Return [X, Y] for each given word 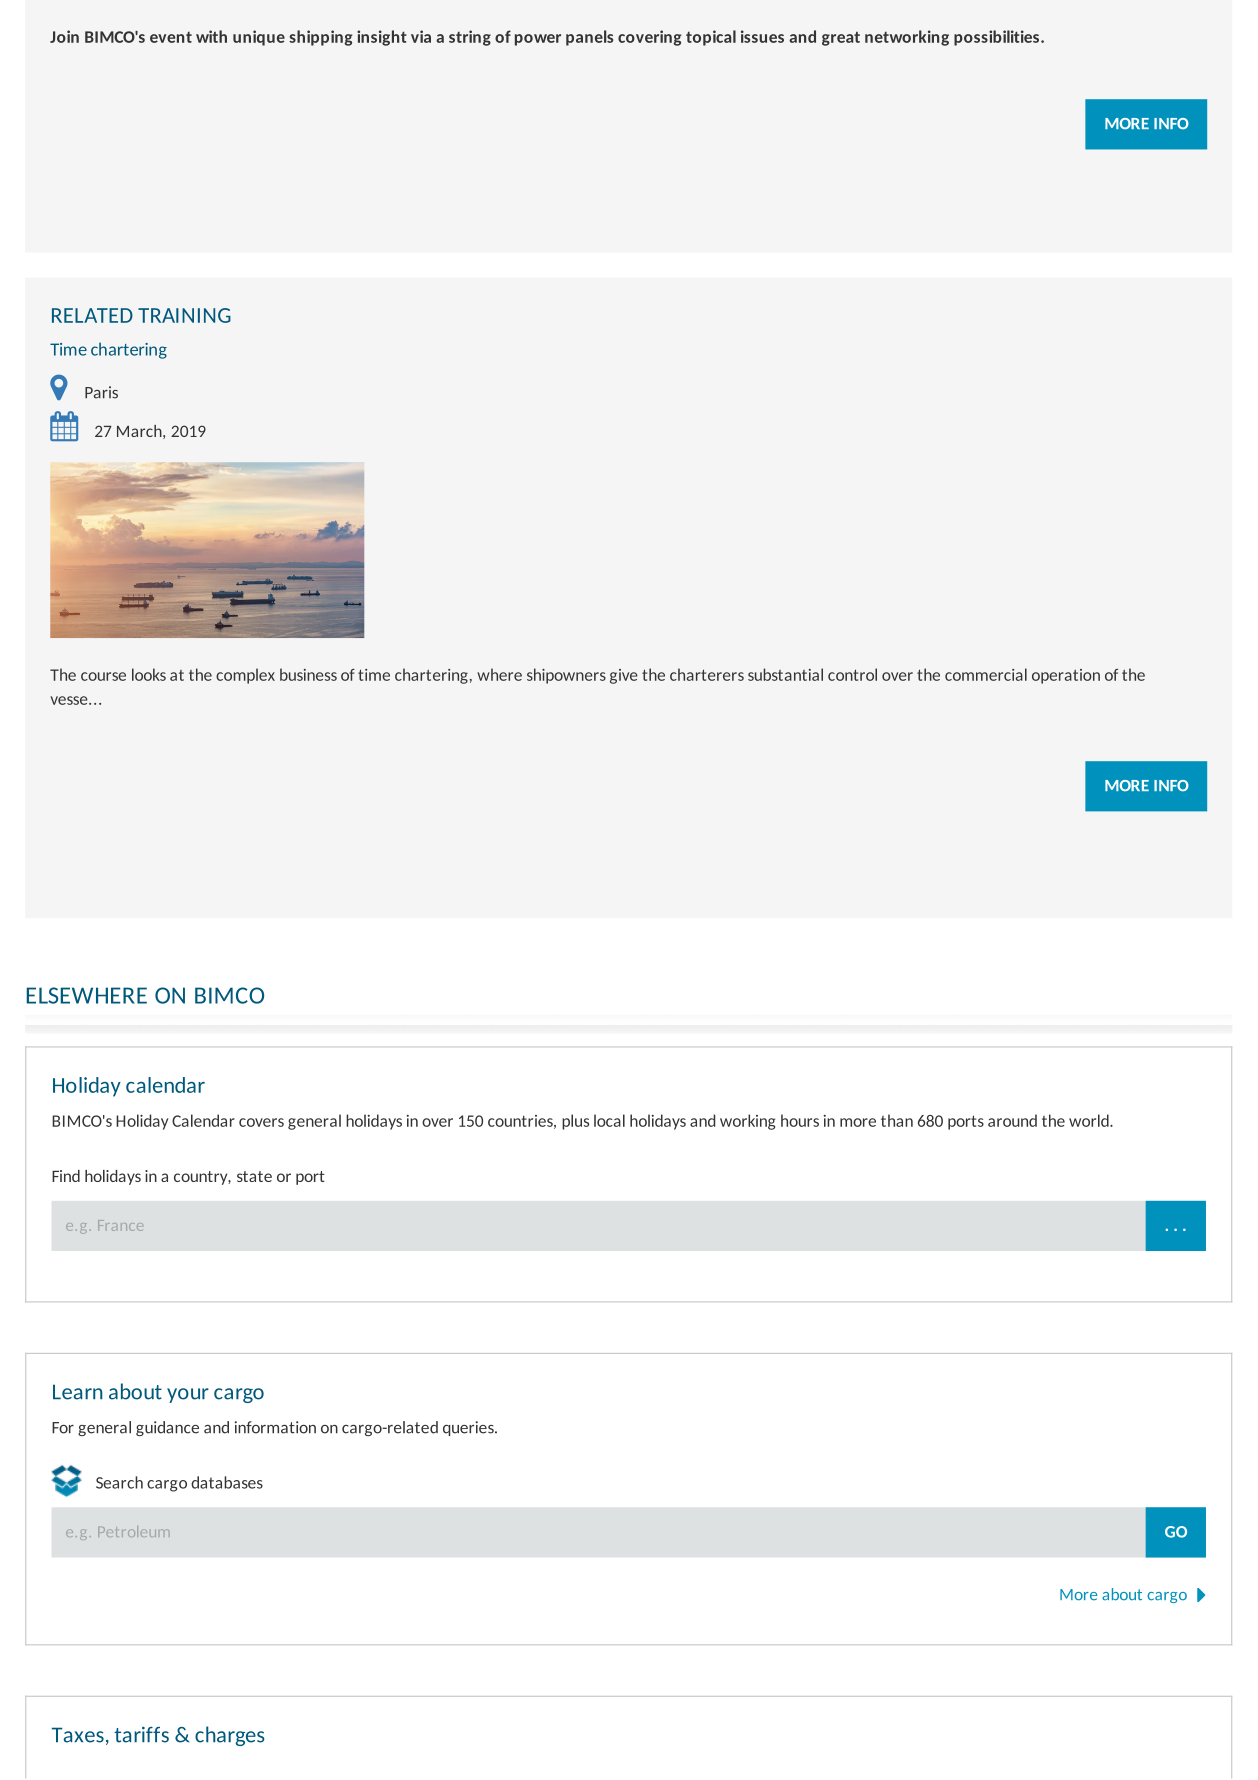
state [254, 1176]
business [308, 674]
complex [245, 676]
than [897, 1120]
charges [229, 1736]
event [171, 37]
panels [589, 38]
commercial [986, 674]
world [1090, 1120]
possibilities [998, 38]
